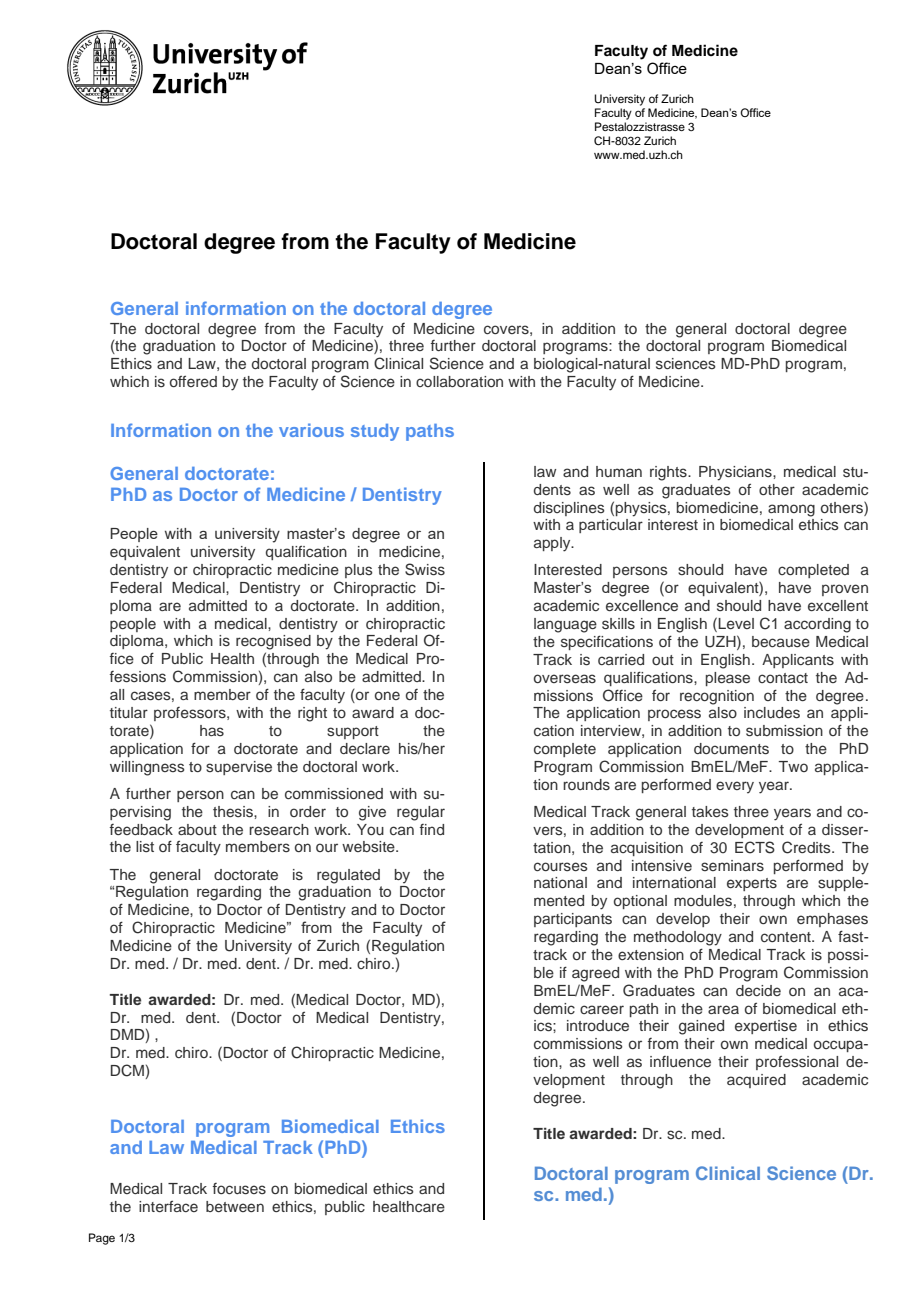  What do you see at coordinates (239, 1189) in the screenshot?
I see `focuses` at bounding box center [239, 1189].
